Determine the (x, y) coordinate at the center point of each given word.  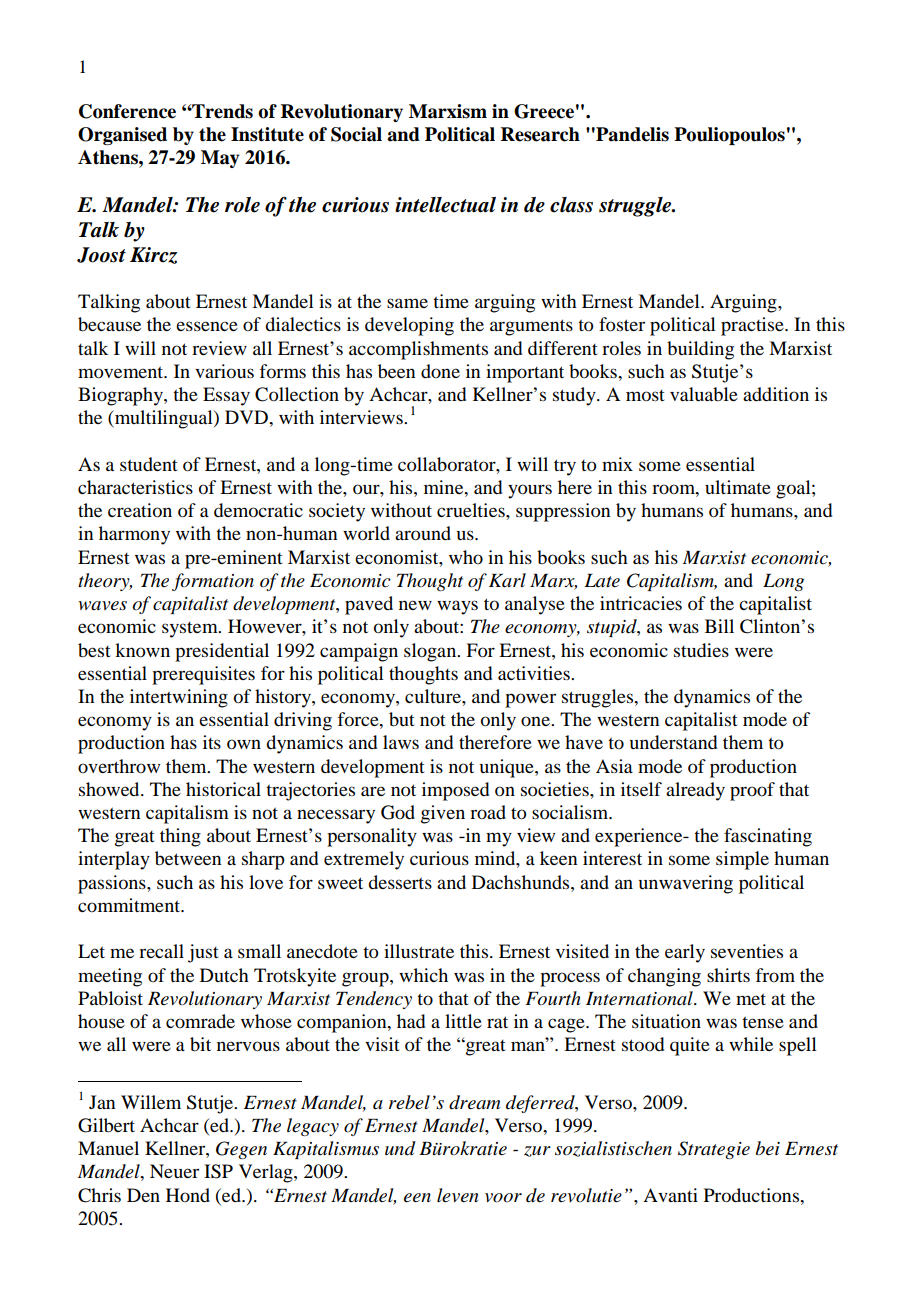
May (220, 159)
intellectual (445, 205)
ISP (218, 1171)
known (142, 650)
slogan (431, 652)
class (571, 205)
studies (701, 650)
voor (503, 1198)
